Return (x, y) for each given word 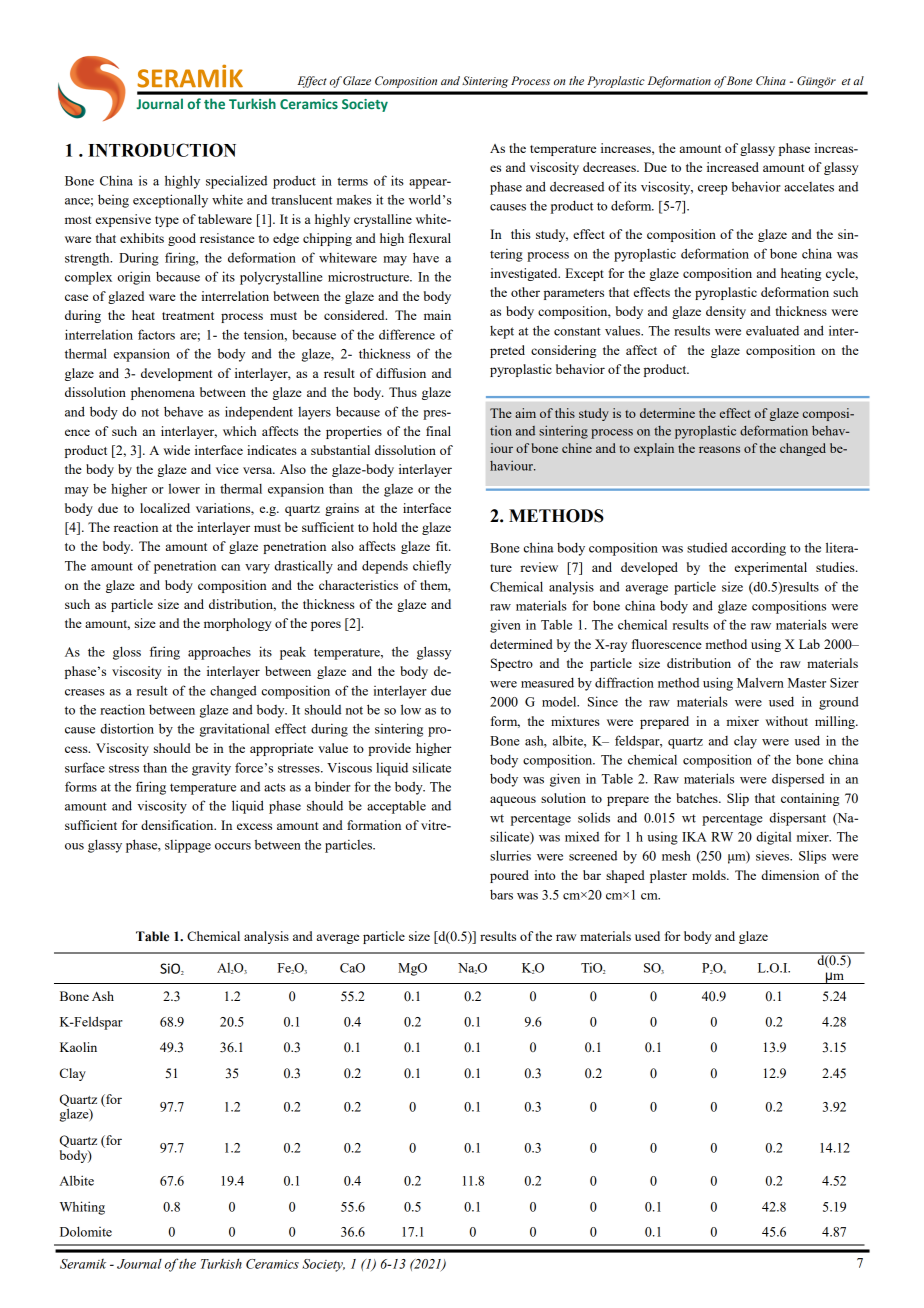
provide (389, 749)
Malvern (760, 682)
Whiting (82, 1208)
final (438, 431)
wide (176, 450)
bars (501, 894)
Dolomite (86, 1231)
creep (712, 190)
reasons (719, 449)
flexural (430, 238)
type (167, 221)
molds (710, 875)
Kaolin (78, 1047)
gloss (127, 653)
